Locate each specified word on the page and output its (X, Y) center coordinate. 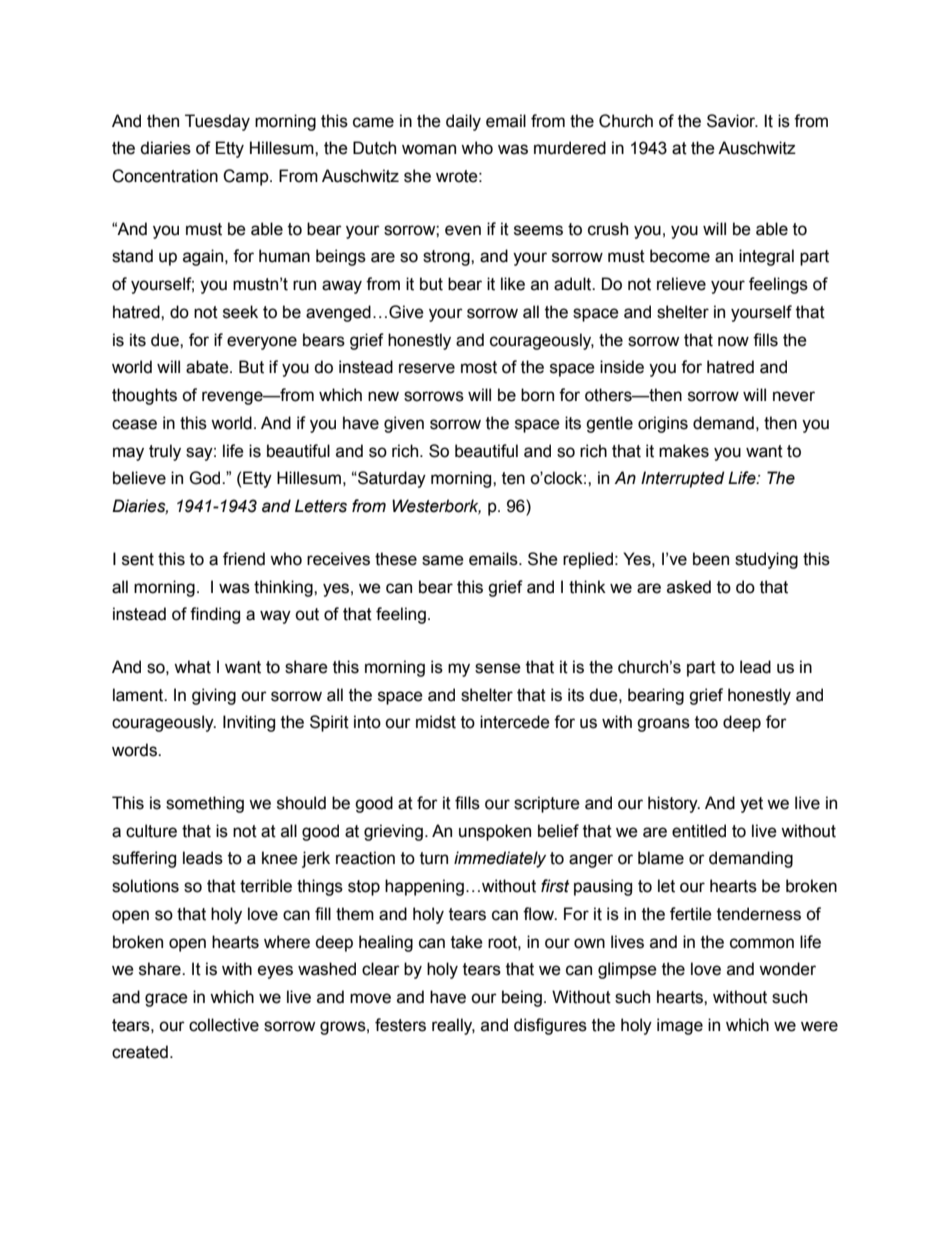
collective (224, 1025)
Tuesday (217, 122)
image (680, 1026)
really (453, 1026)
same (443, 560)
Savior (732, 121)
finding (215, 615)
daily (463, 122)
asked (689, 587)
